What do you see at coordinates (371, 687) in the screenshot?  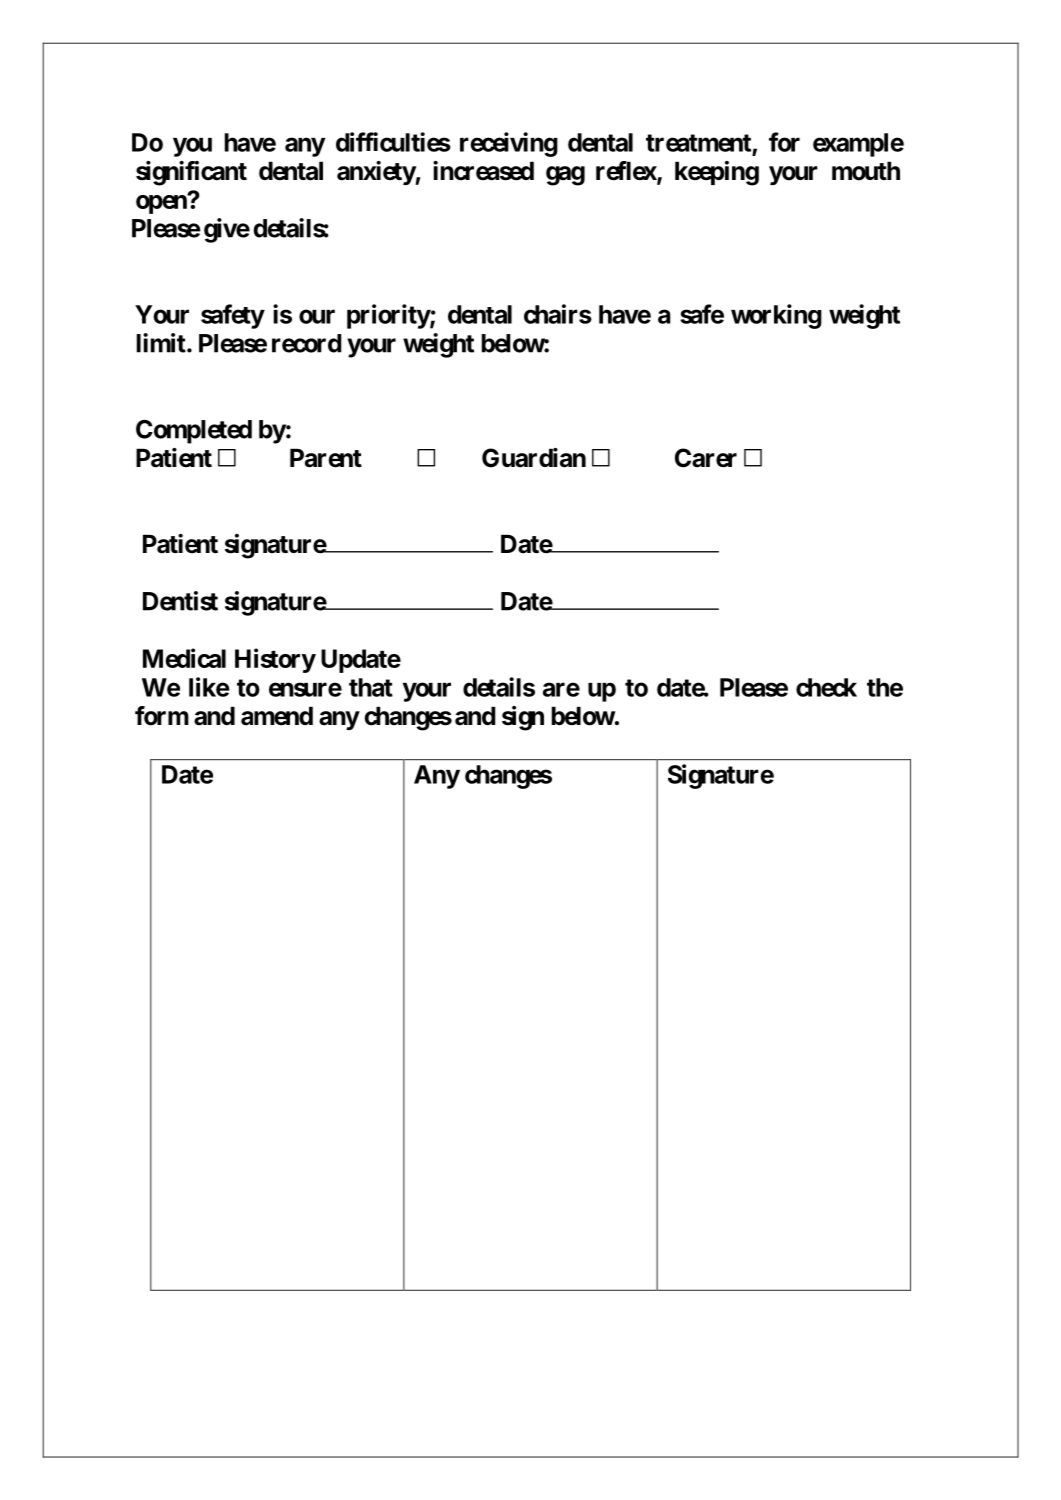 I see `that` at bounding box center [371, 687].
